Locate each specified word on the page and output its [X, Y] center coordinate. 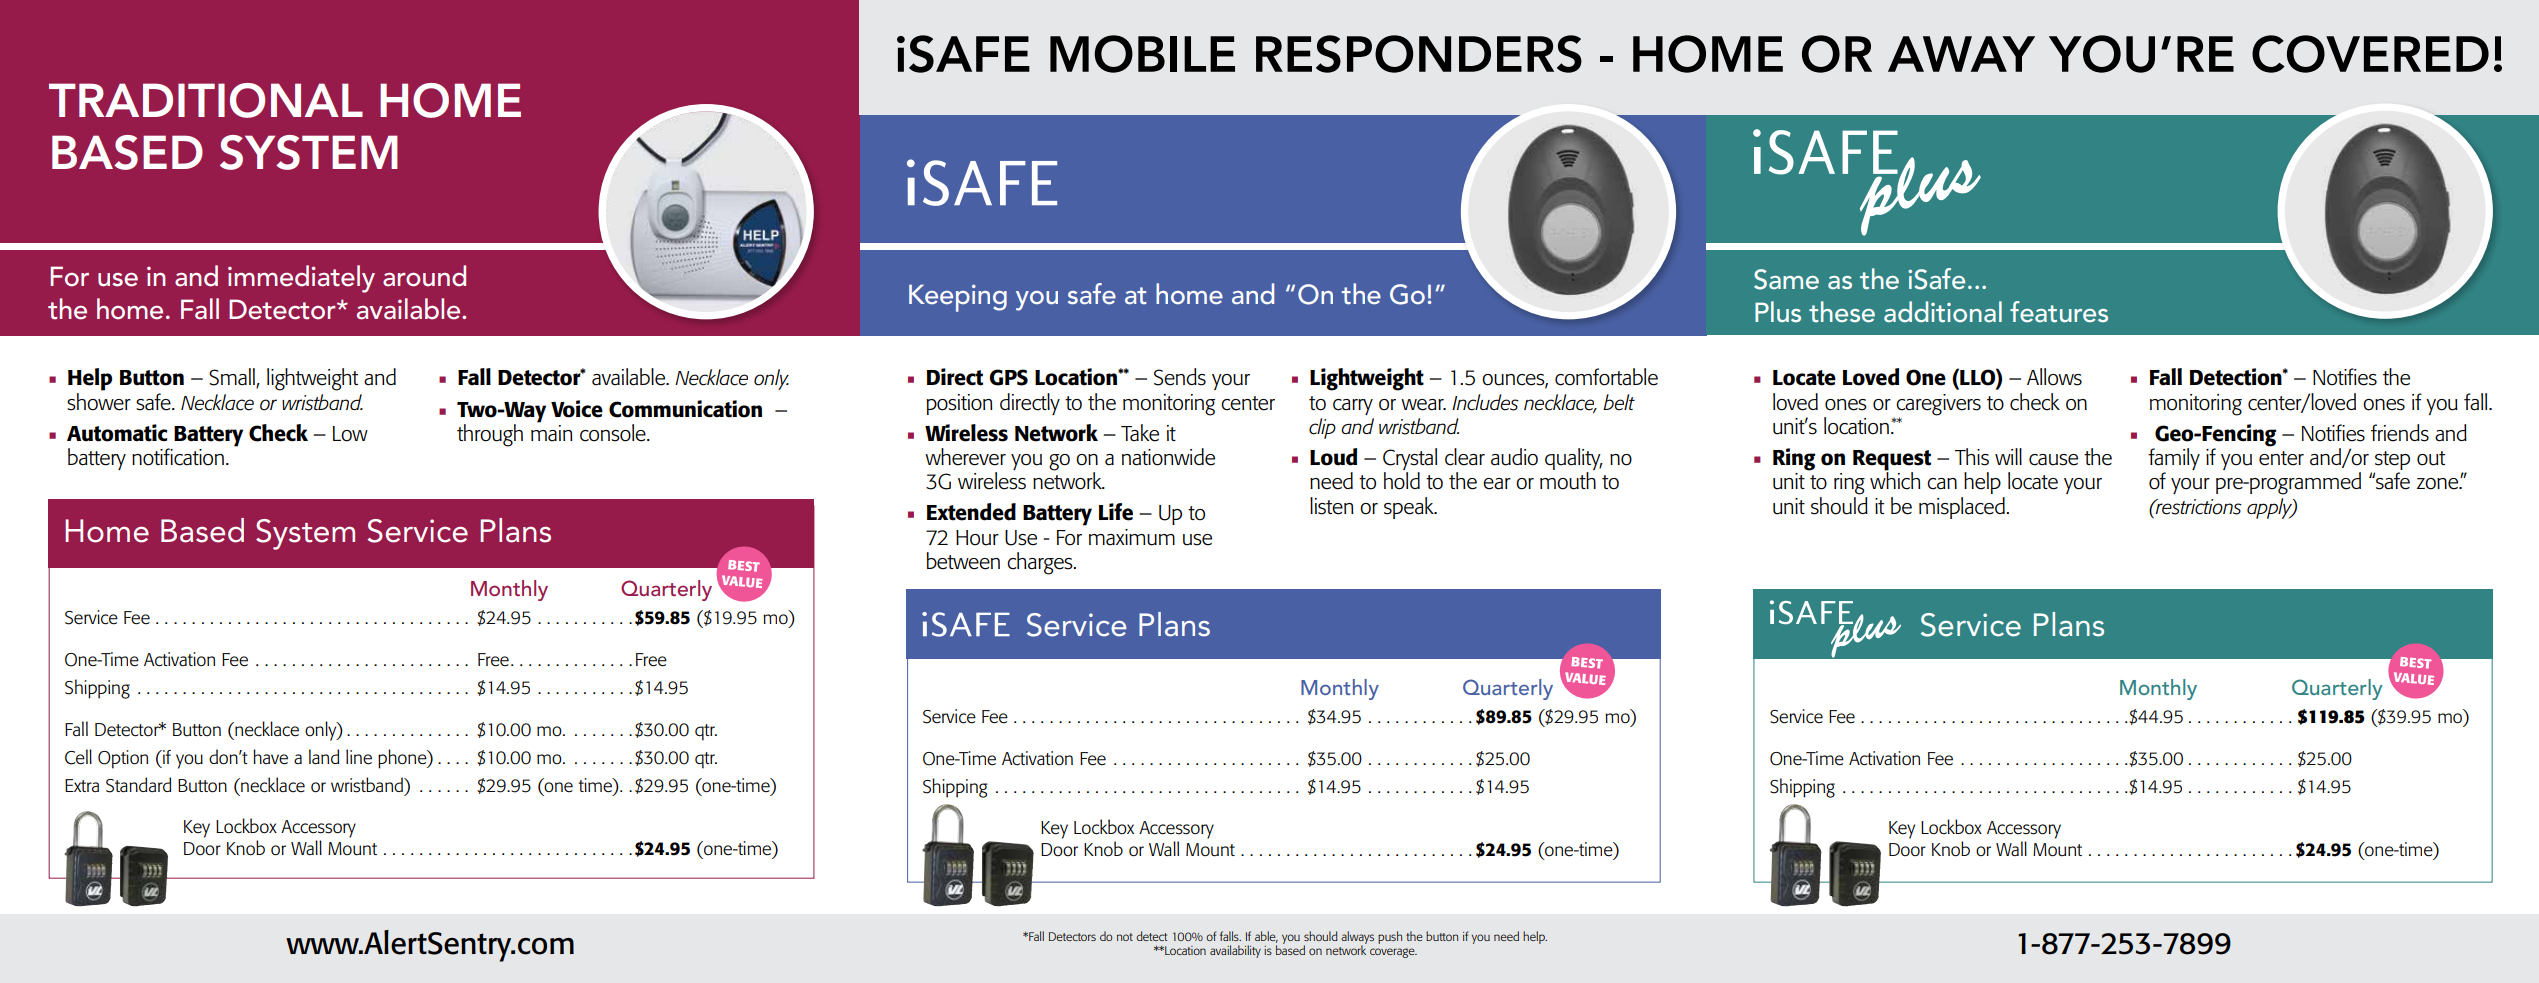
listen [1332, 506]
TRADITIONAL [206, 100]
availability [1235, 951]
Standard [138, 785]
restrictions [2198, 507]
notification [178, 457]
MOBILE [1142, 54]
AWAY [1961, 54]
